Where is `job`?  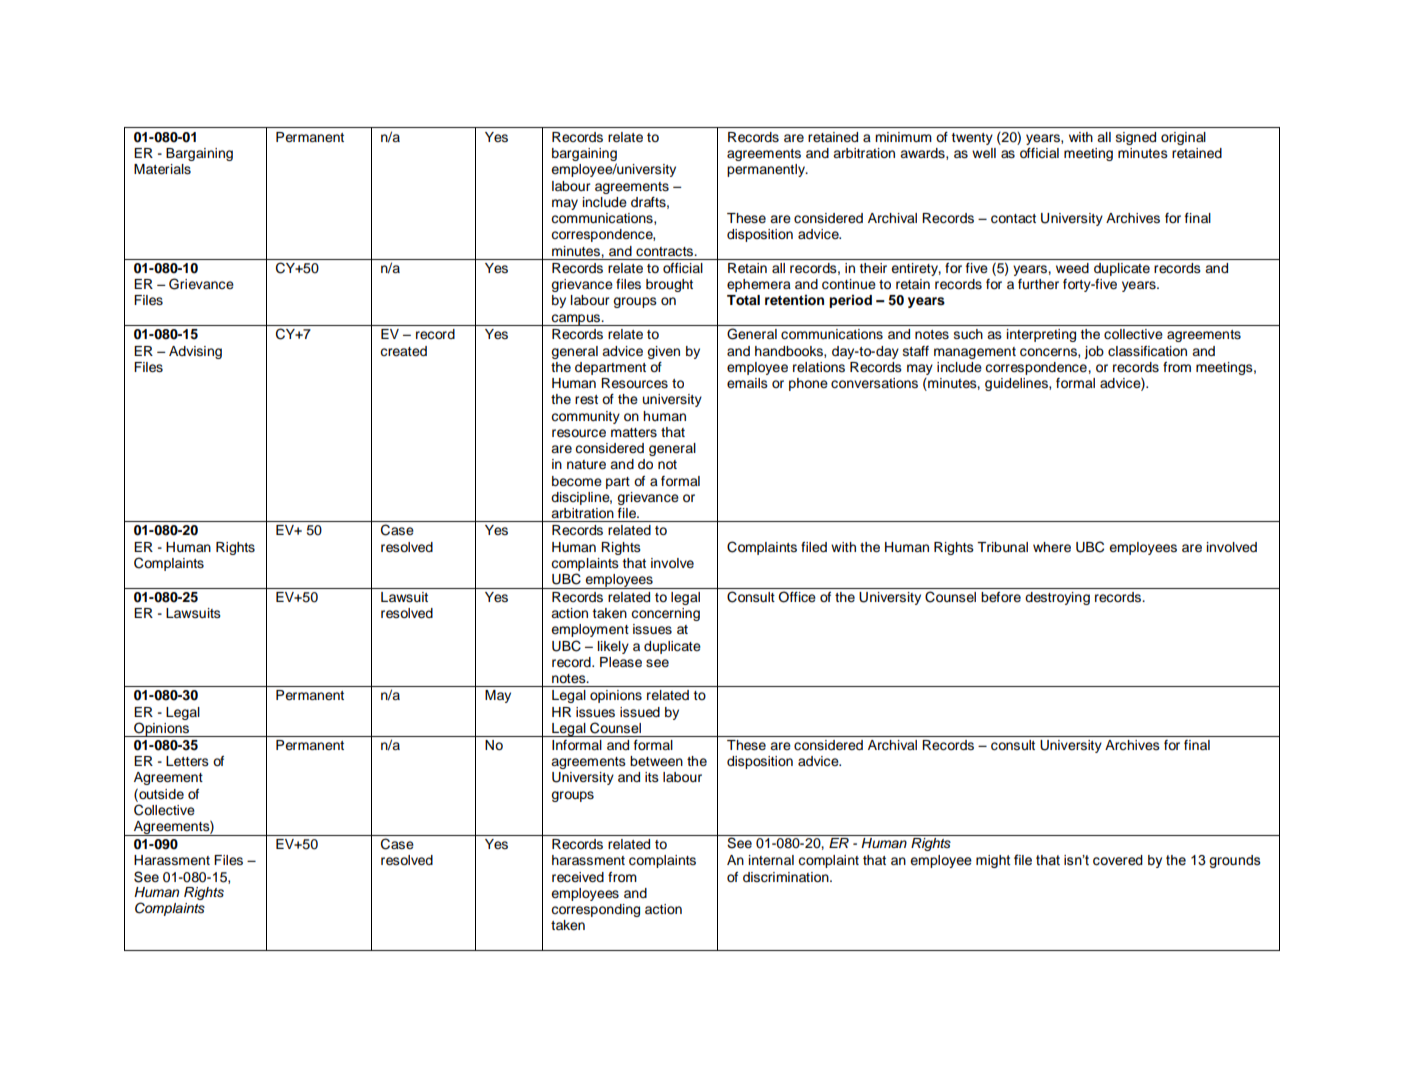
job is located at coordinates (1094, 352).
